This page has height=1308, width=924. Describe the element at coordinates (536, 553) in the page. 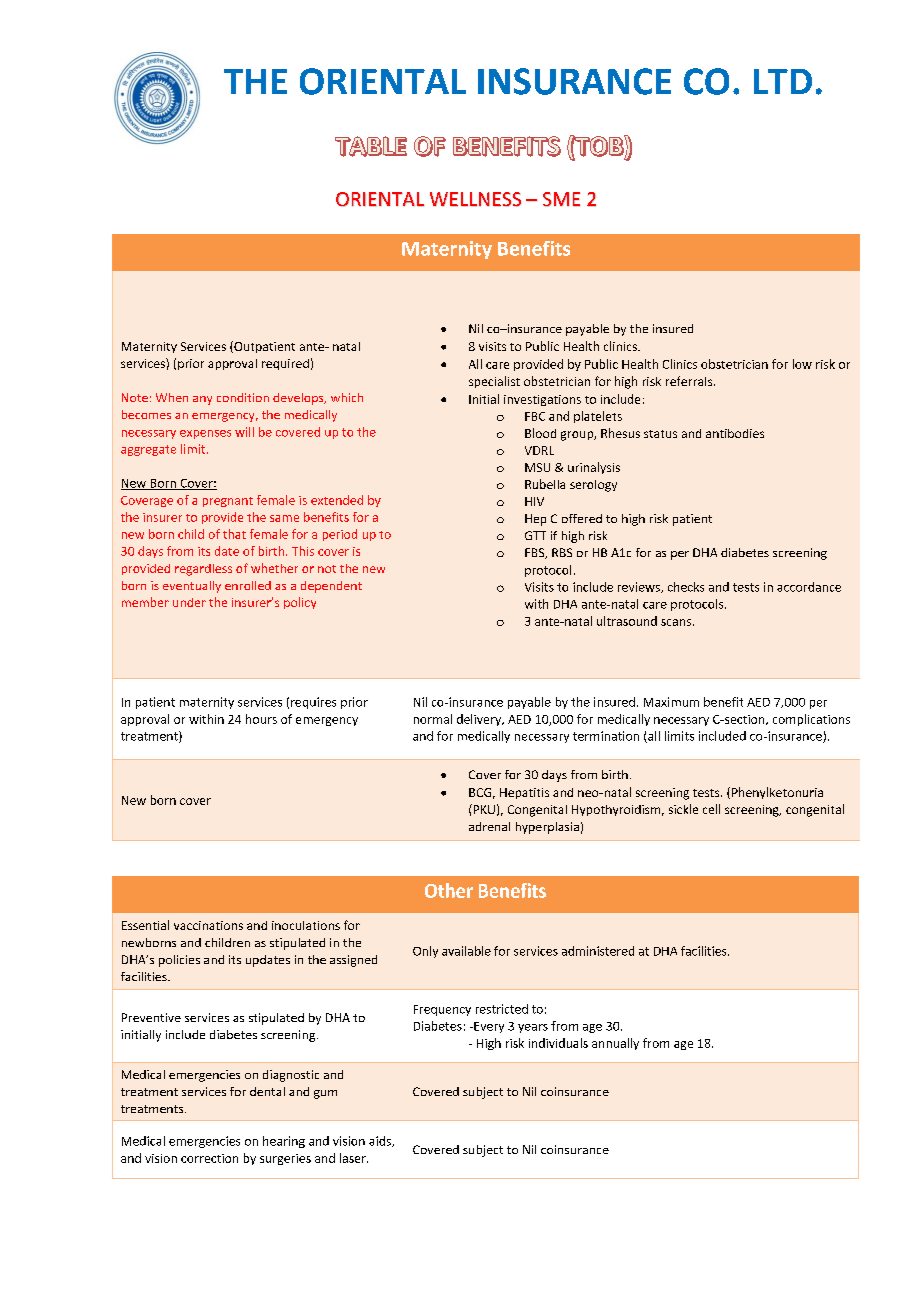

I see `FBS` at that location.
